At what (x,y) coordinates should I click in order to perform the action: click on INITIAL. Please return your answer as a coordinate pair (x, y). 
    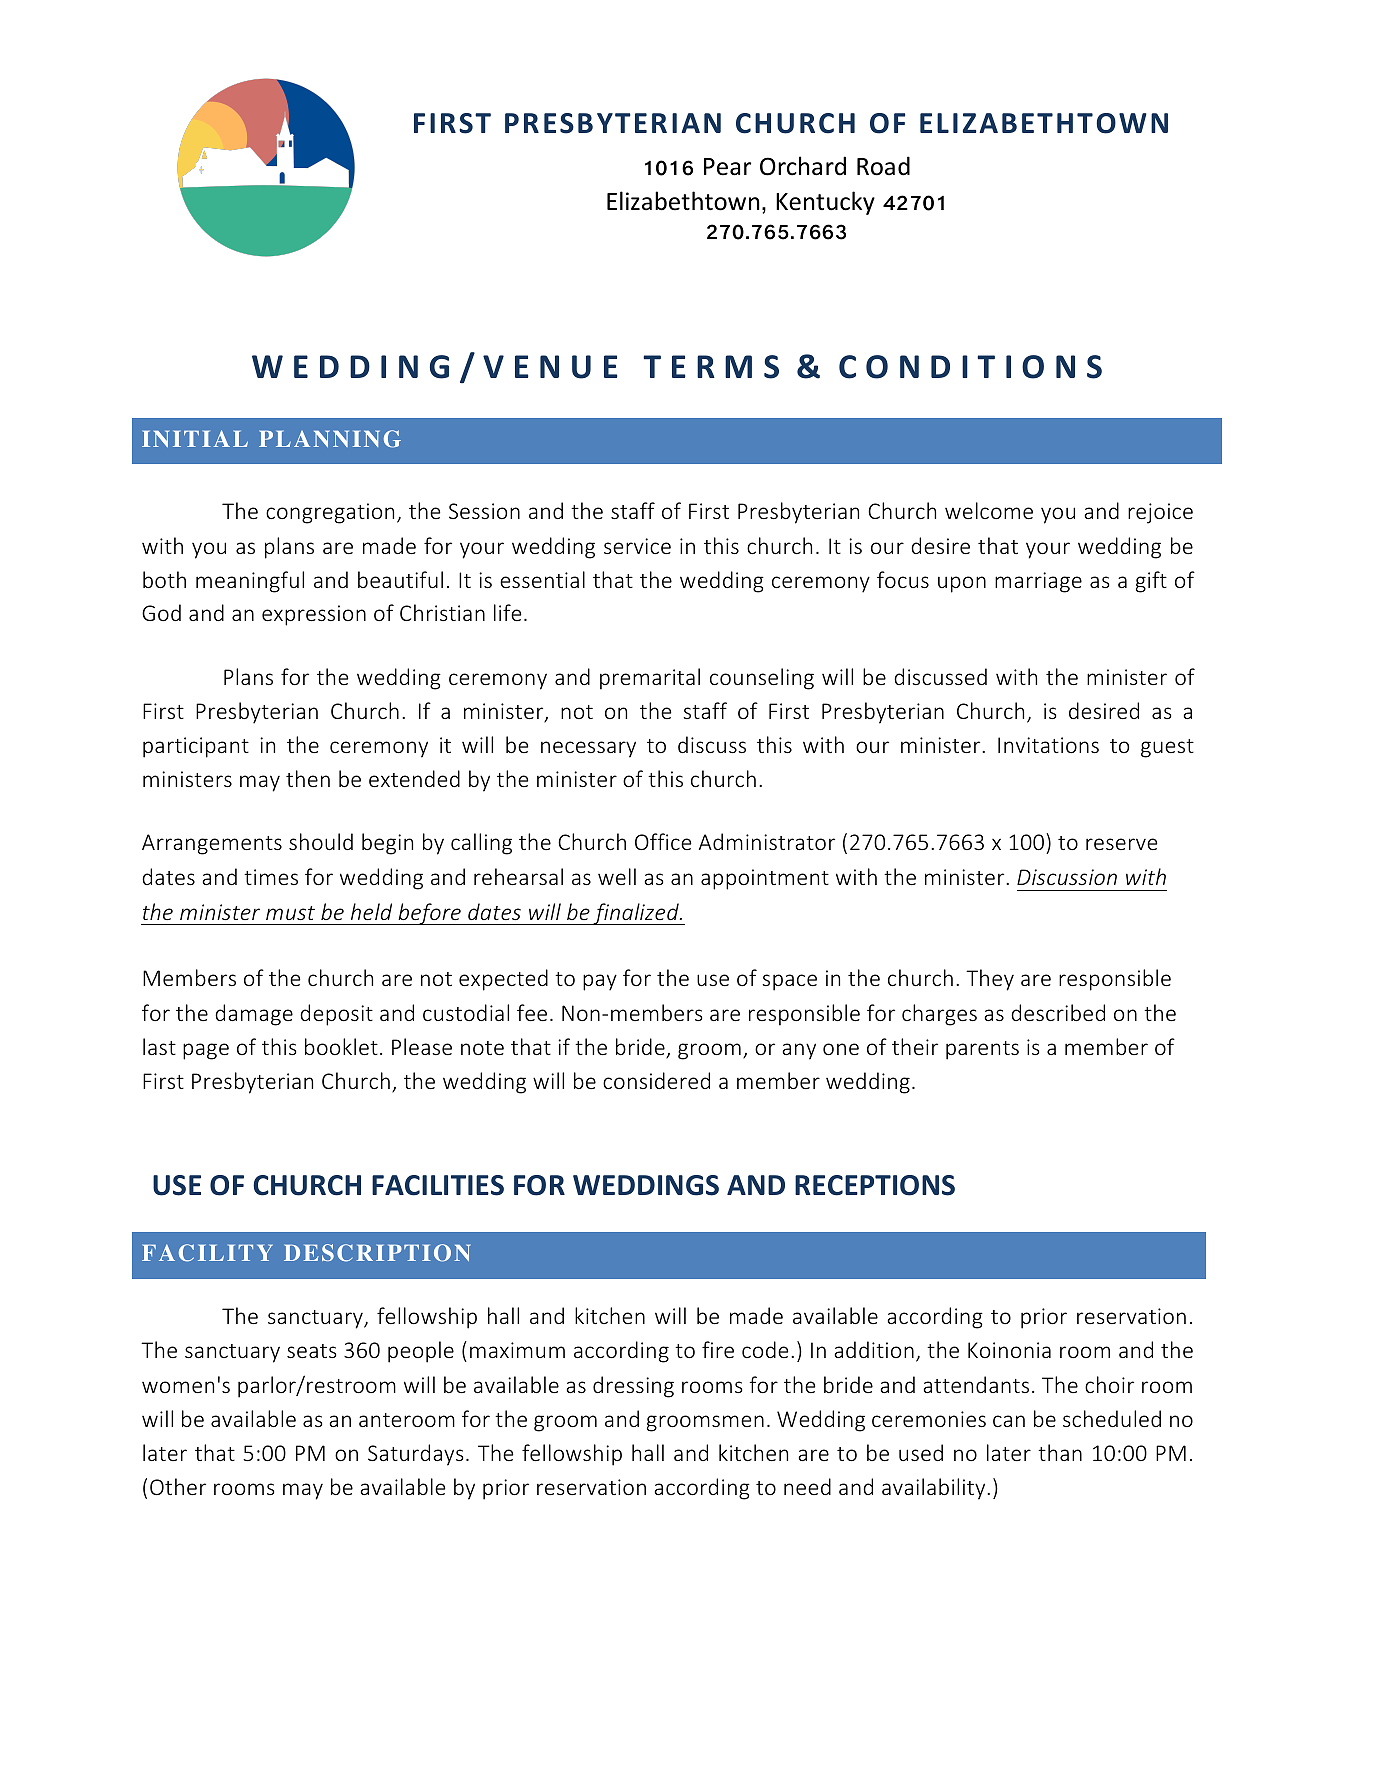
    Looking at the image, I should click on (195, 438).
